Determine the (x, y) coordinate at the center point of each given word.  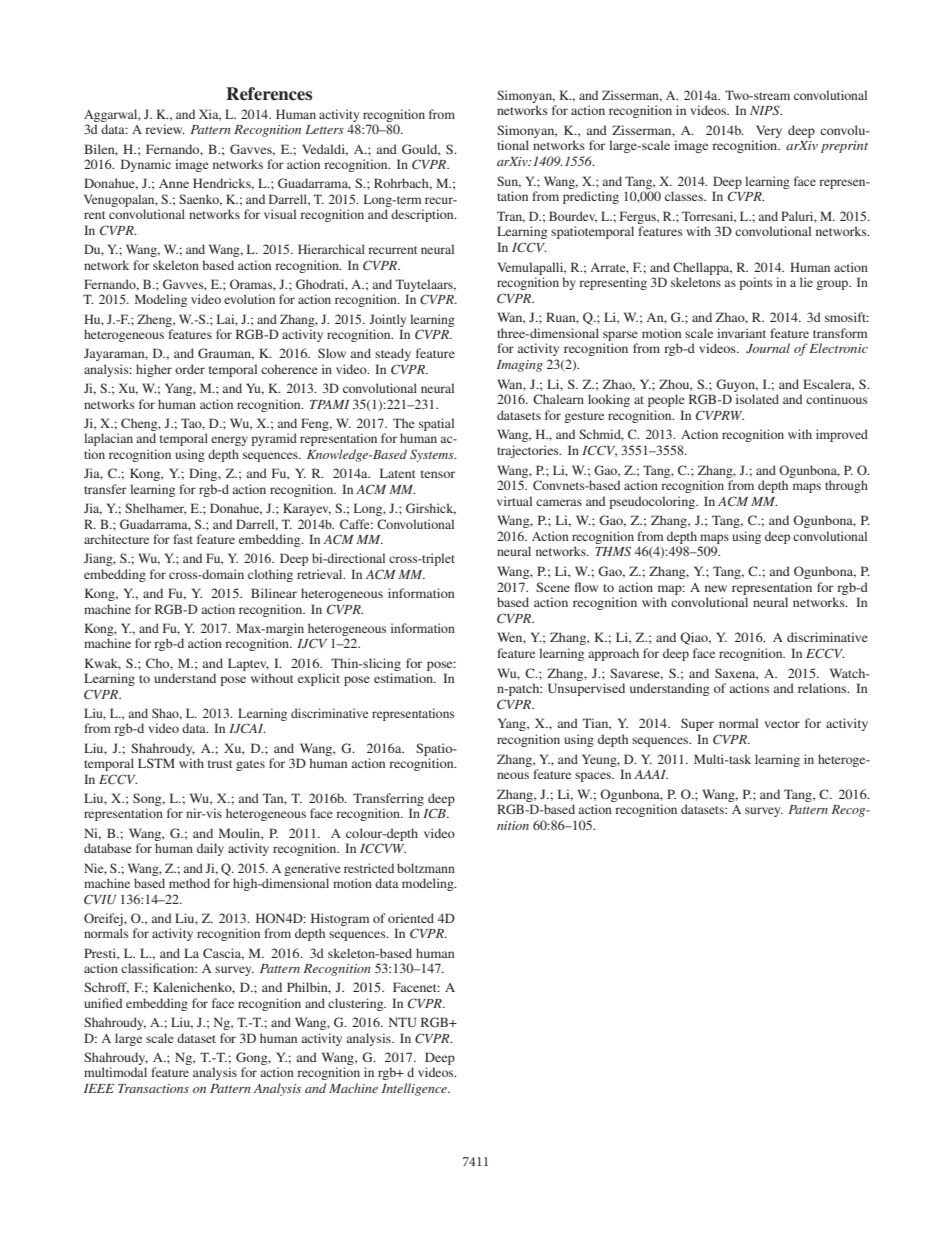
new (716, 588)
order (190, 369)
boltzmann (426, 868)
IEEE (99, 1088)
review (165, 129)
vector (782, 724)
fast (183, 539)
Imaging (520, 366)
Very (769, 131)
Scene (553, 587)
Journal (768, 348)
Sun (509, 182)
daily (210, 849)
